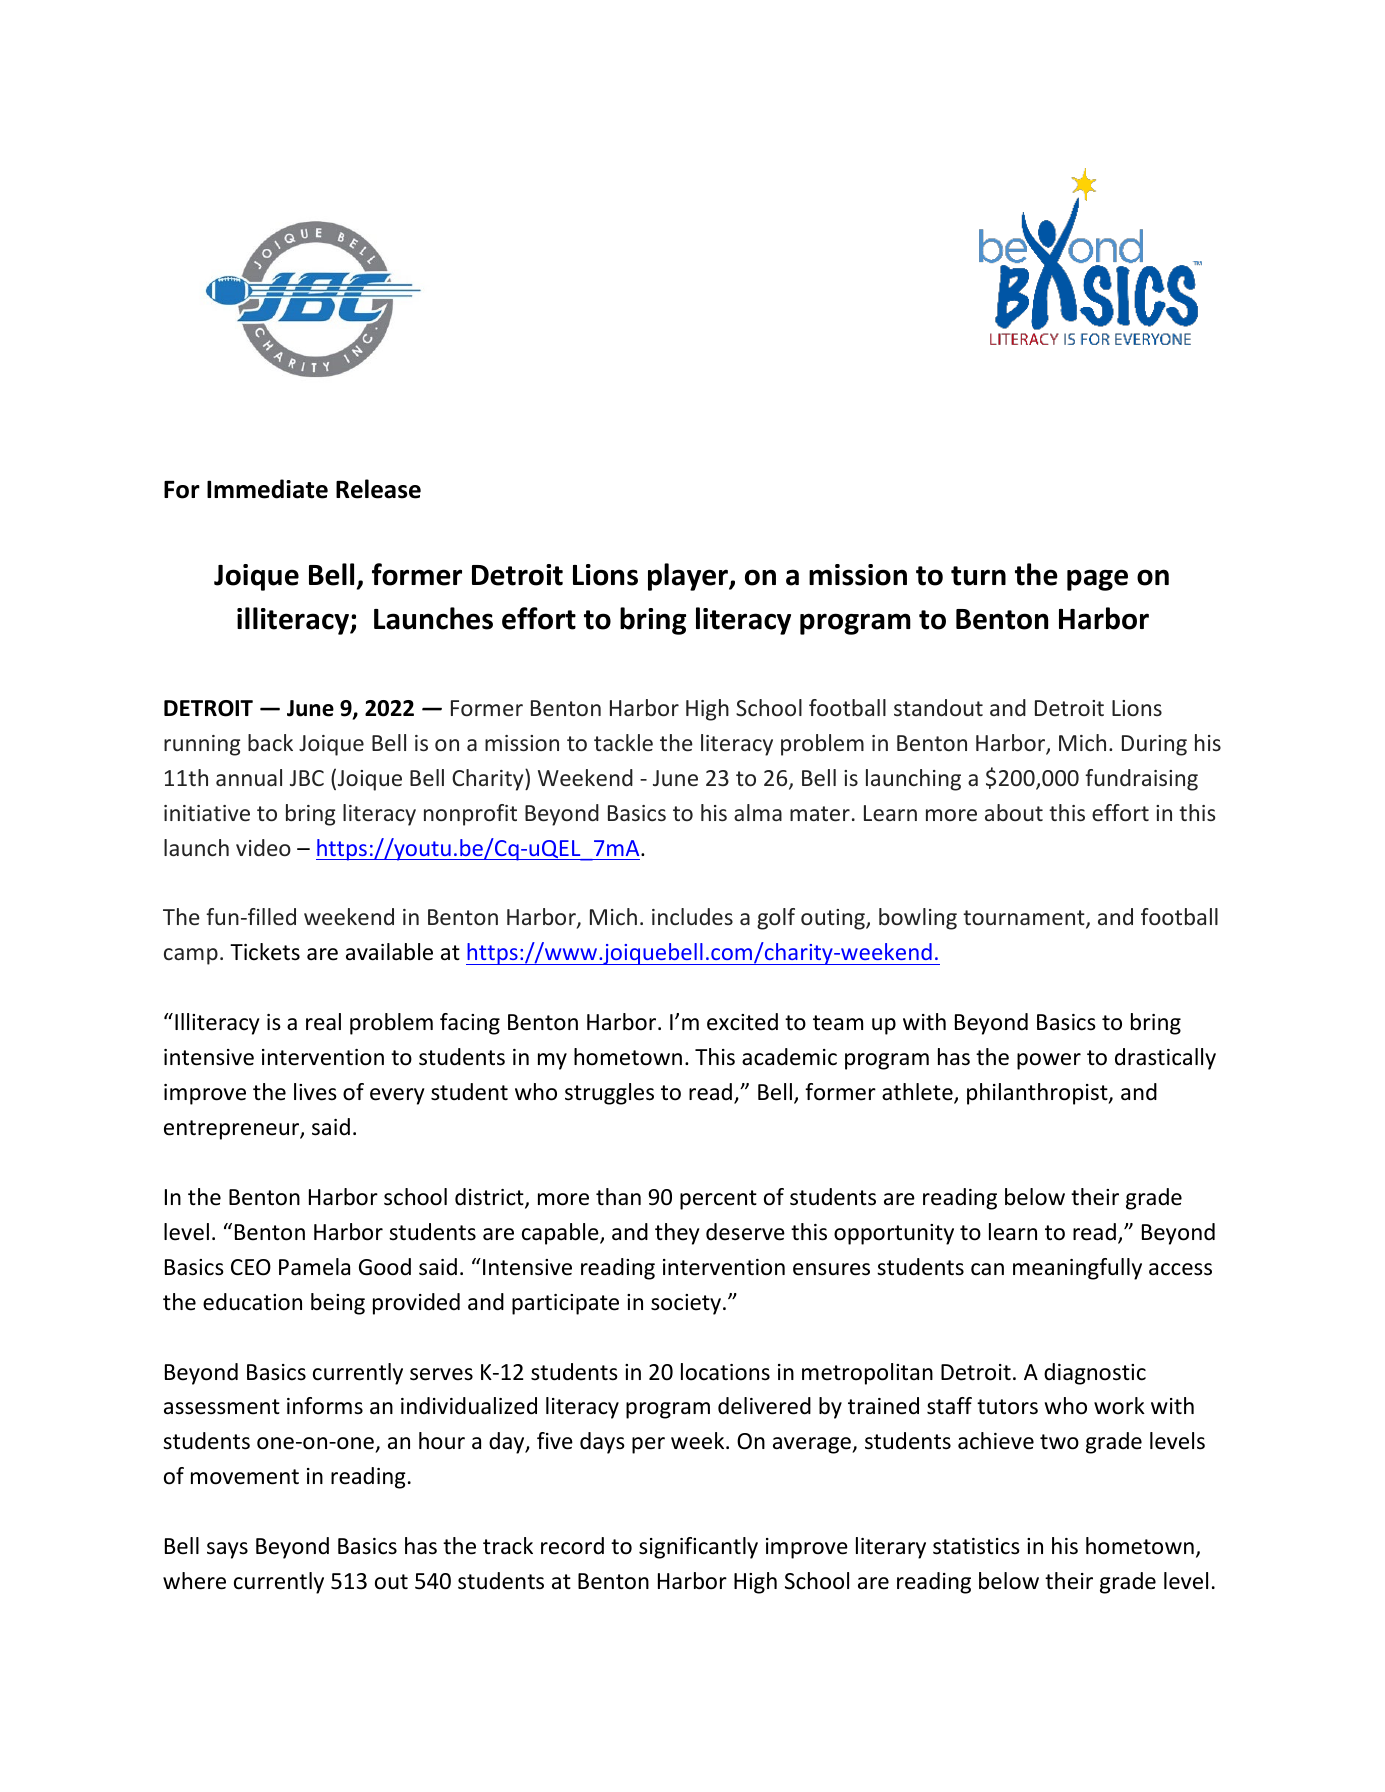 This image has width=1385, height=1792. Describe the element at coordinates (1077, 1269) in the image. I see `meaningfully` at that location.
